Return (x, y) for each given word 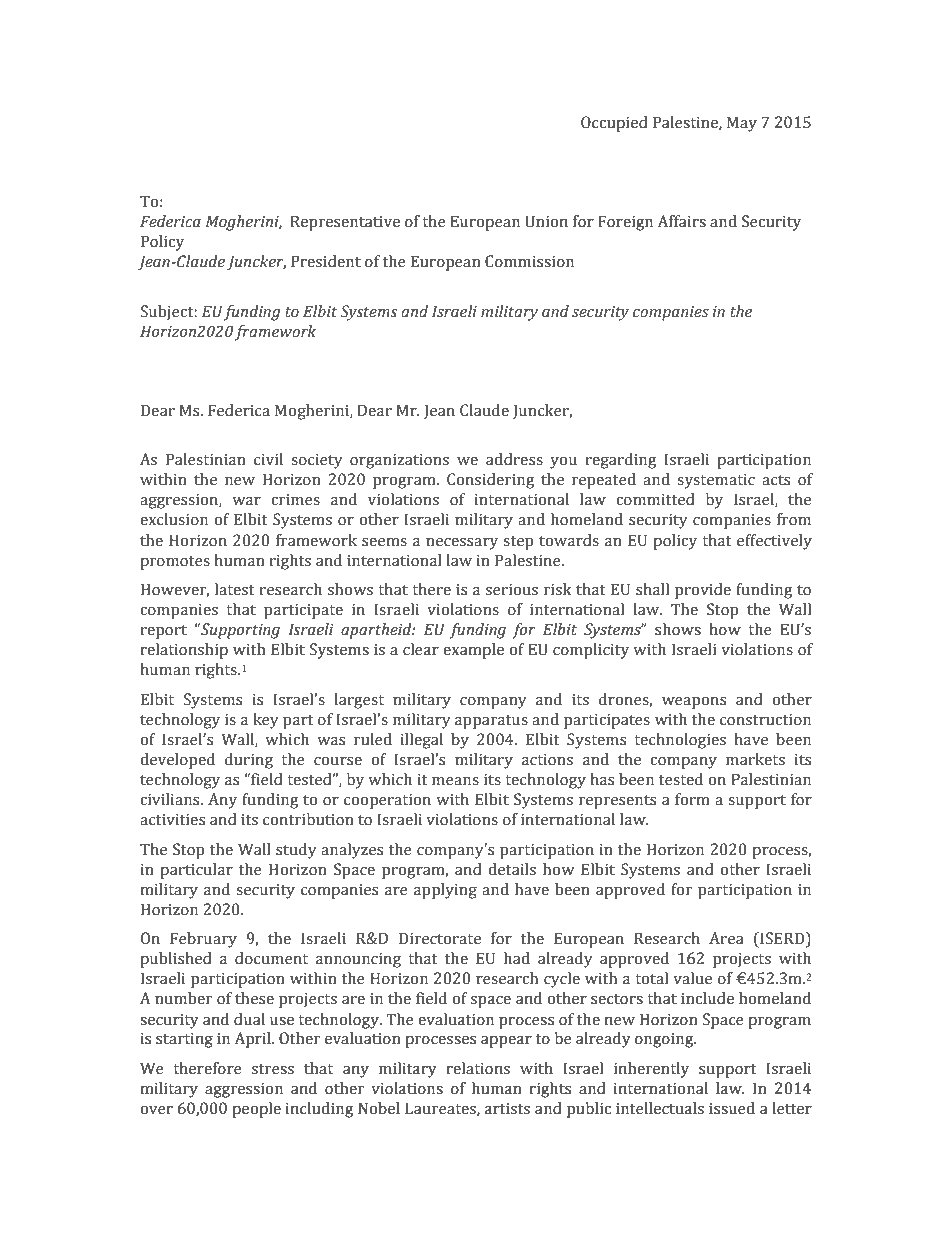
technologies (680, 741)
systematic (716, 481)
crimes (295, 500)
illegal (422, 741)
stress (273, 1069)
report (164, 632)
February (203, 940)
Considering (490, 481)
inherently (651, 1070)
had (517, 958)
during (249, 761)
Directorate (440, 938)
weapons (694, 703)
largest (359, 701)
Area (726, 938)
